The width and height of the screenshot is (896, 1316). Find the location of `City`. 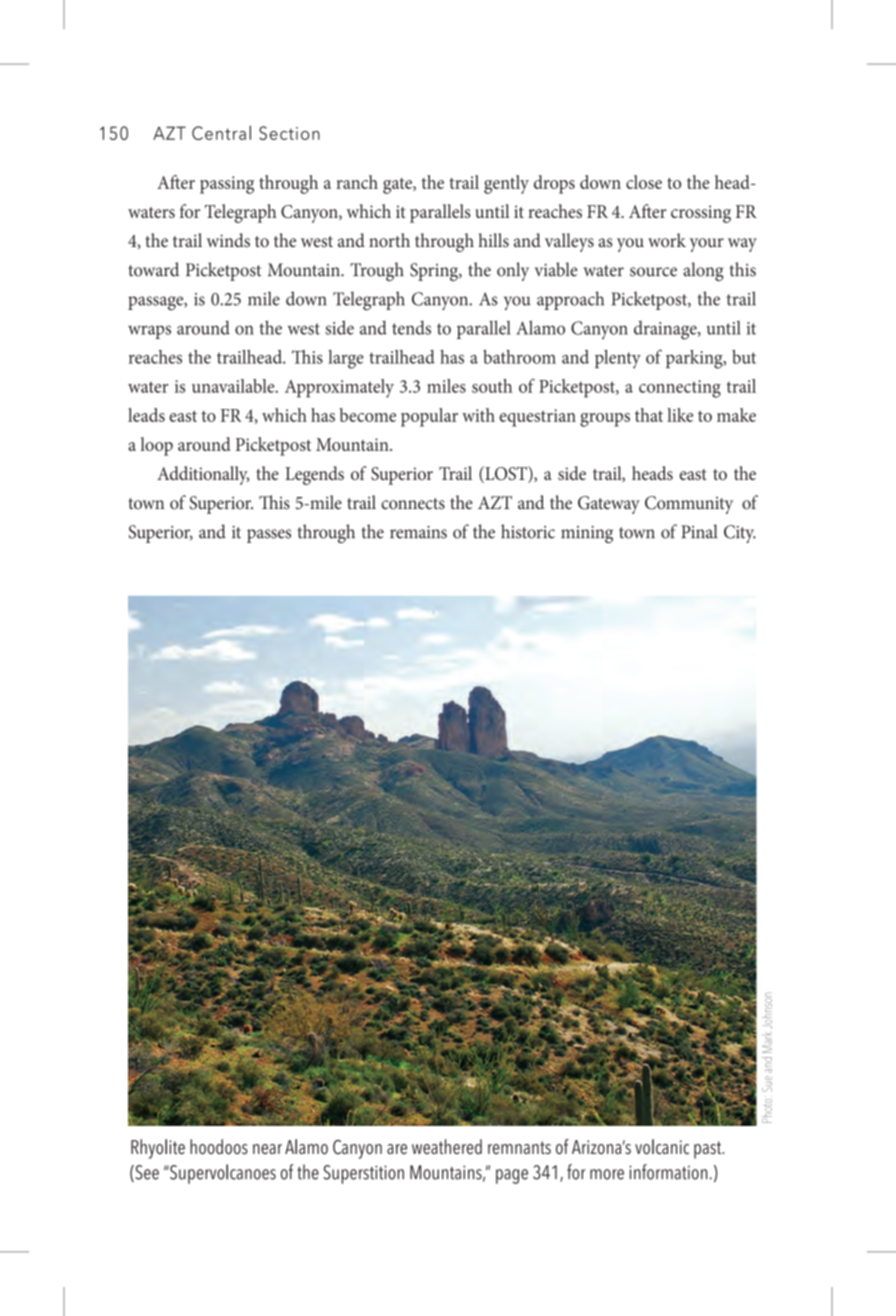

City is located at coordinates (740, 534).
